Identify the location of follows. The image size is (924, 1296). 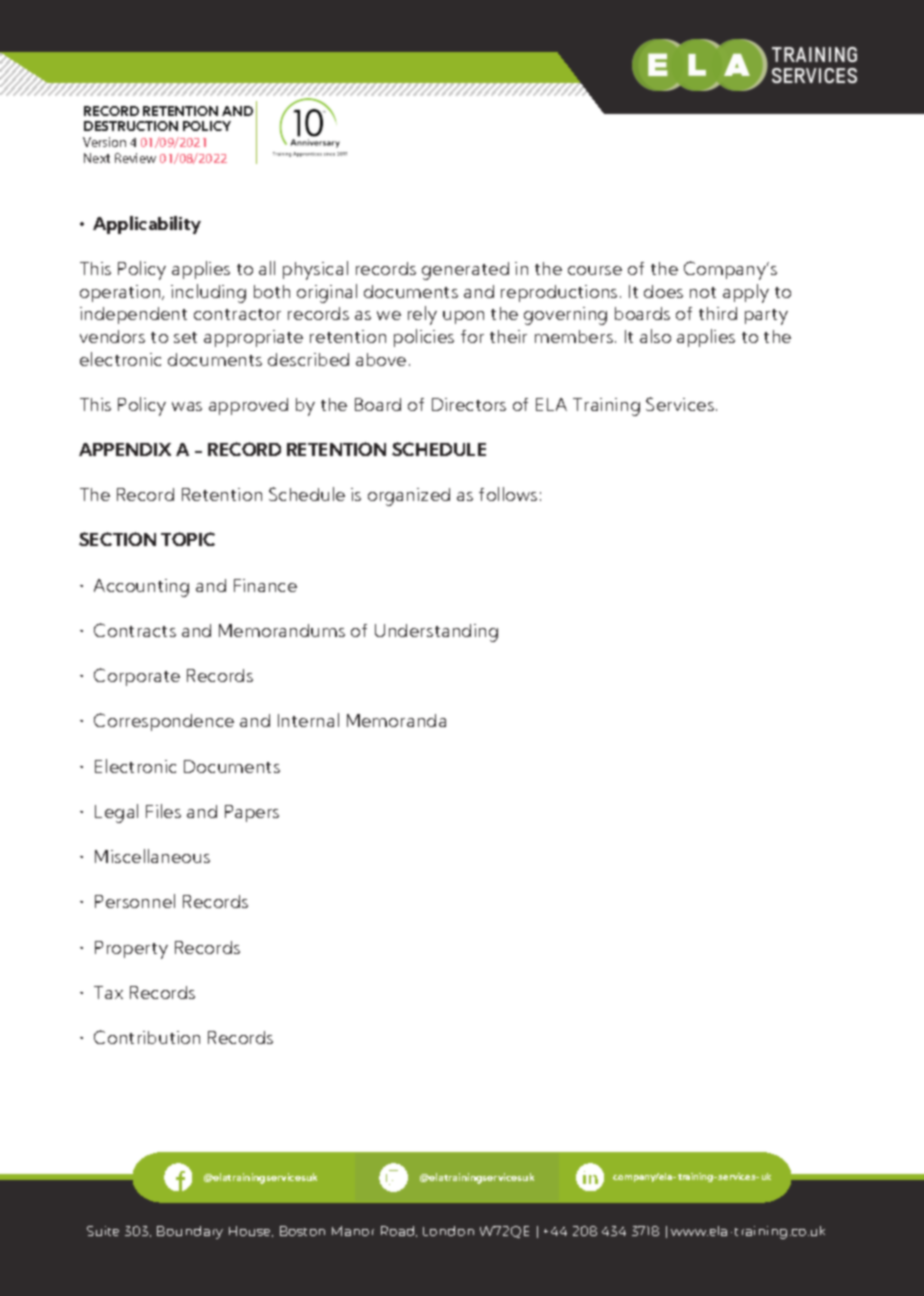
(508, 494).
